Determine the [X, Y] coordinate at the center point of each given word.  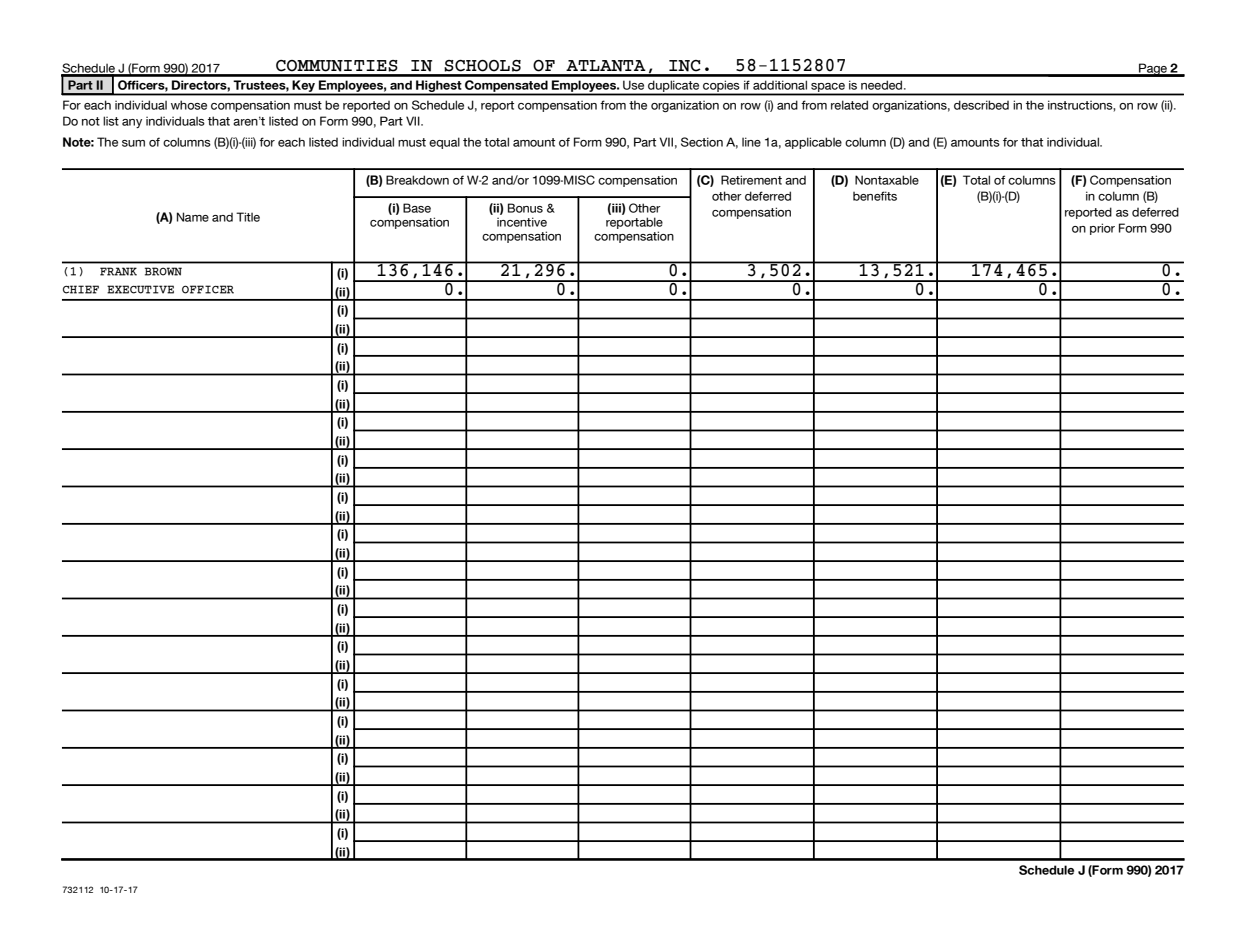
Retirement [751, 180]
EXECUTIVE [140, 289]
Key [304, 87]
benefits [875, 196]
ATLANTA [606, 66]
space [828, 89]
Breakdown [417, 180]
